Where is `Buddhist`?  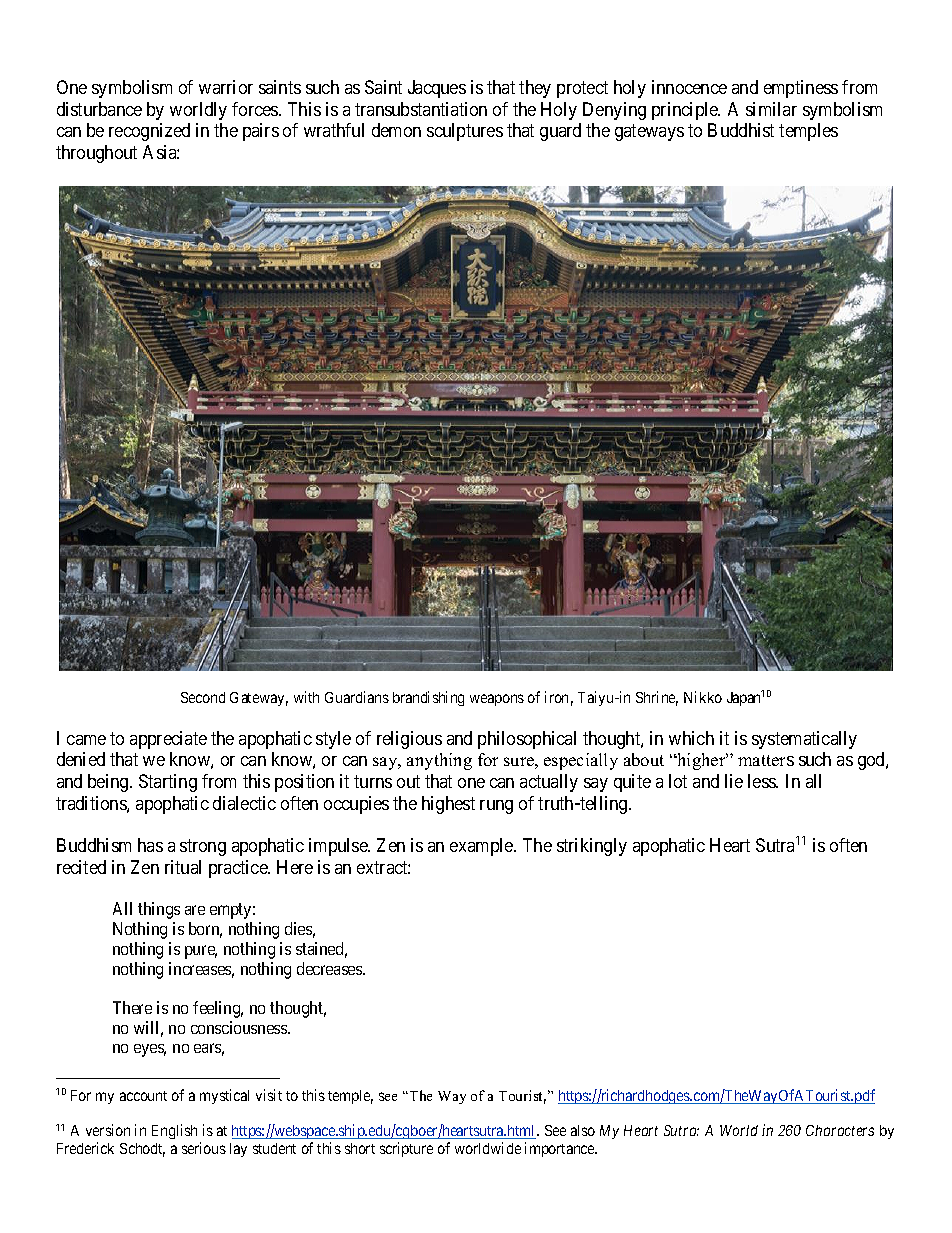 Buddhist is located at coordinates (741, 130).
